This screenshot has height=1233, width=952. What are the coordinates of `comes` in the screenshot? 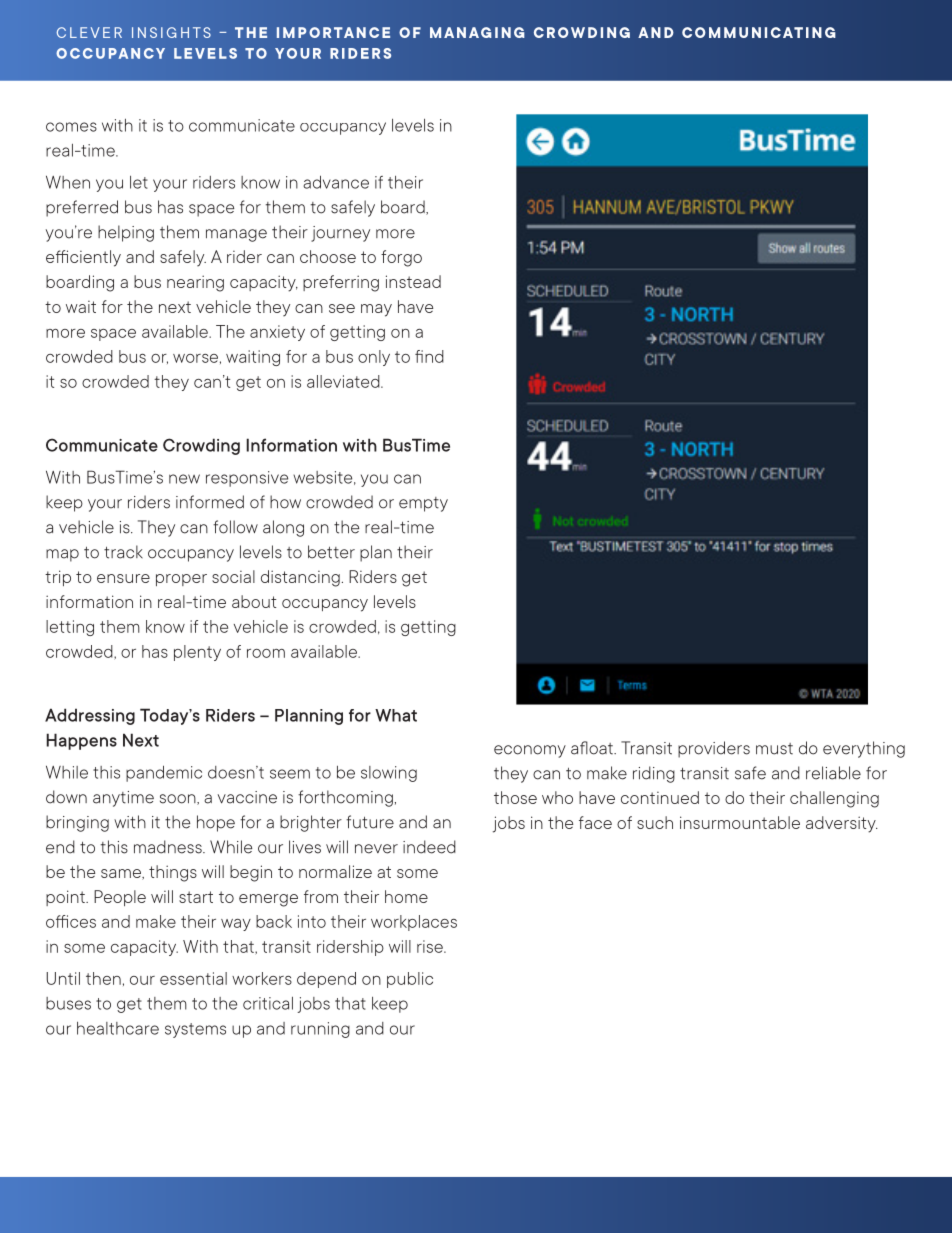 It's located at (71, 127).
